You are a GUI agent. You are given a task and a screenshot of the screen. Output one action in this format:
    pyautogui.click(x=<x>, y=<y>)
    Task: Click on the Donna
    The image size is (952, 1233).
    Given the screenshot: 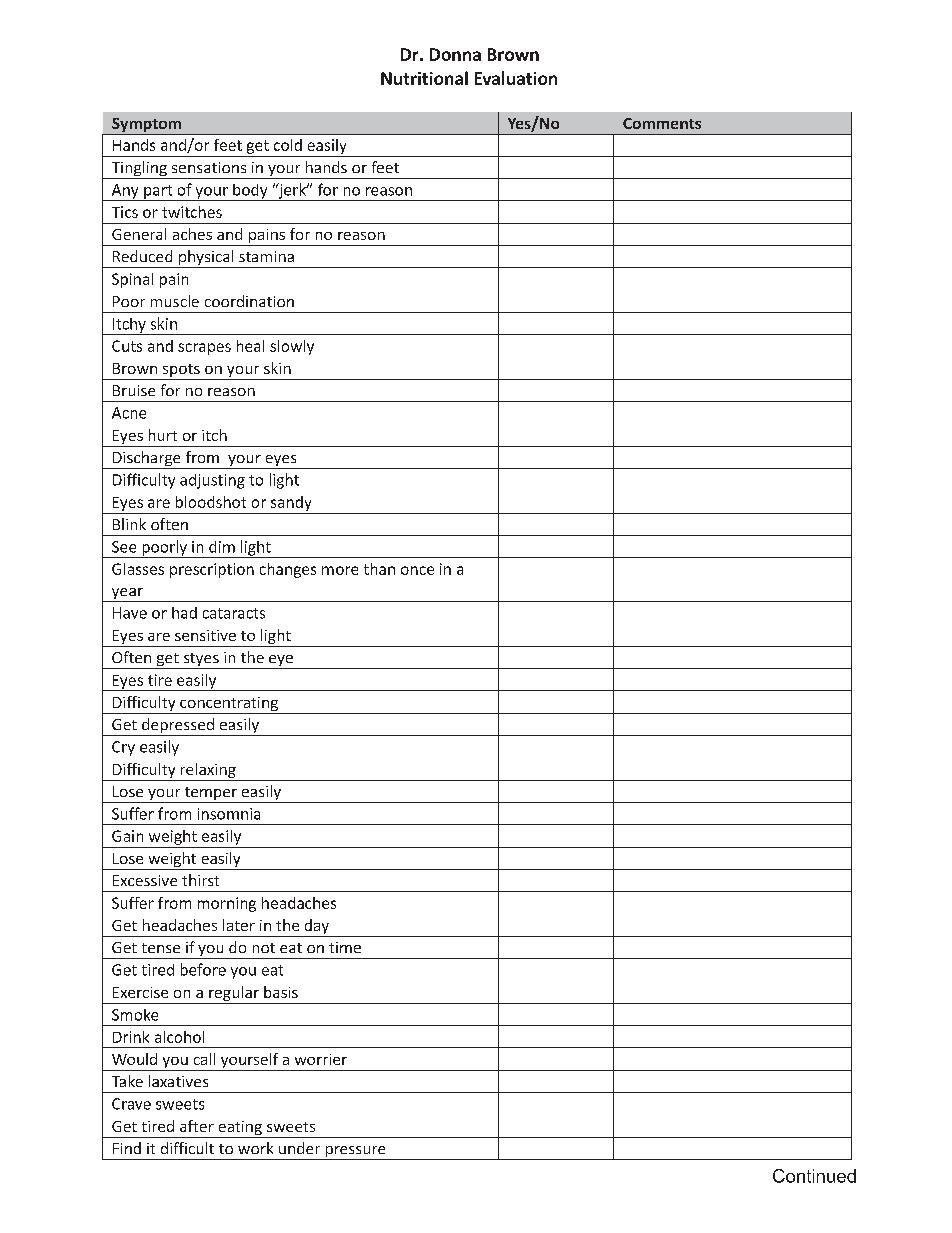 What is the action you would take?
    pyautogui.click(x=455, y=54)
